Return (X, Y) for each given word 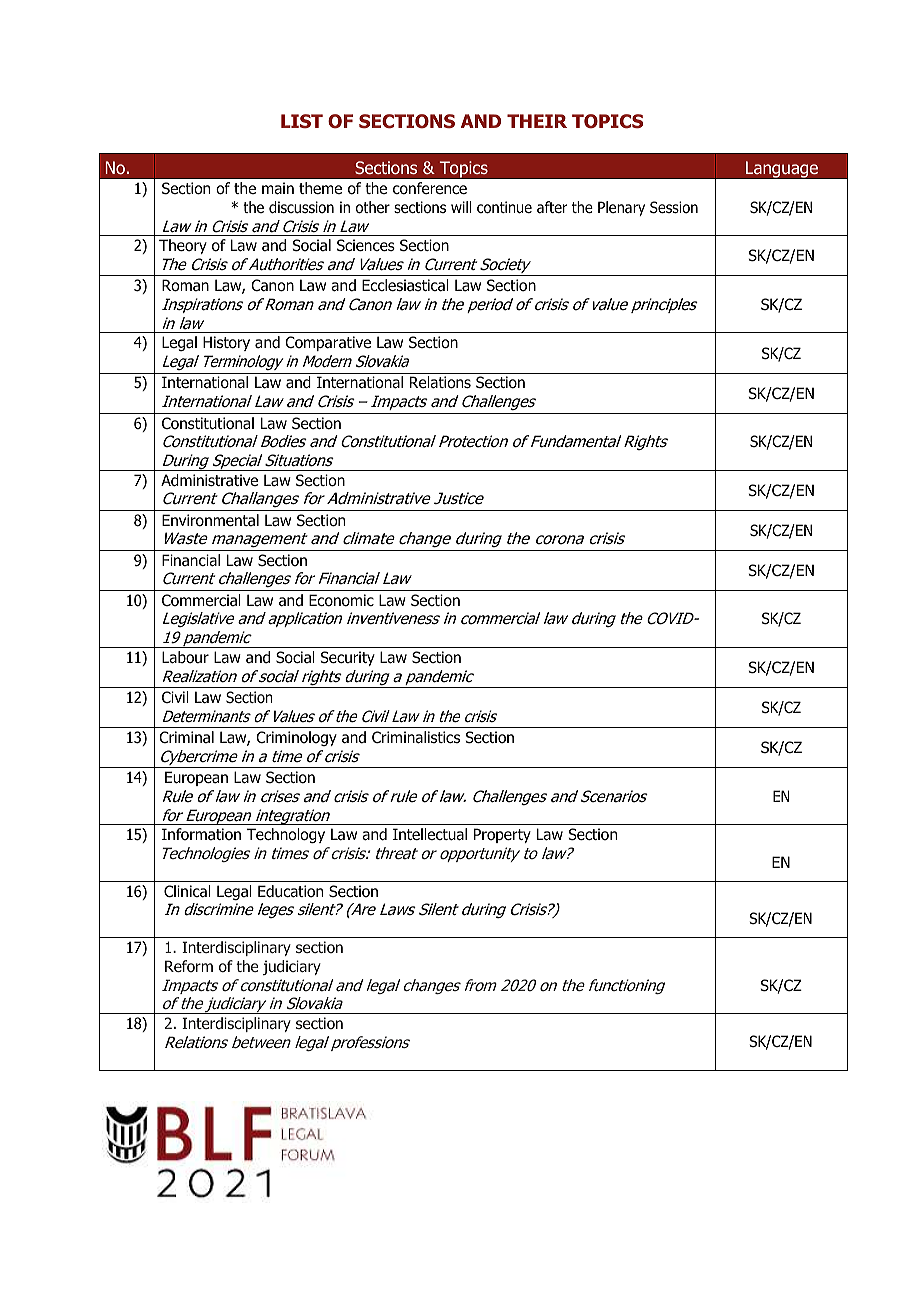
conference (430, 188)
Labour (185, 657)
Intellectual (430, 834)
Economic (341, 600)
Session (674, 207)
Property (502, 835)
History (226, 343)
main (278, 188)
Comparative (328, 343)
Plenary (621, 208)
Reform (189, 966)
